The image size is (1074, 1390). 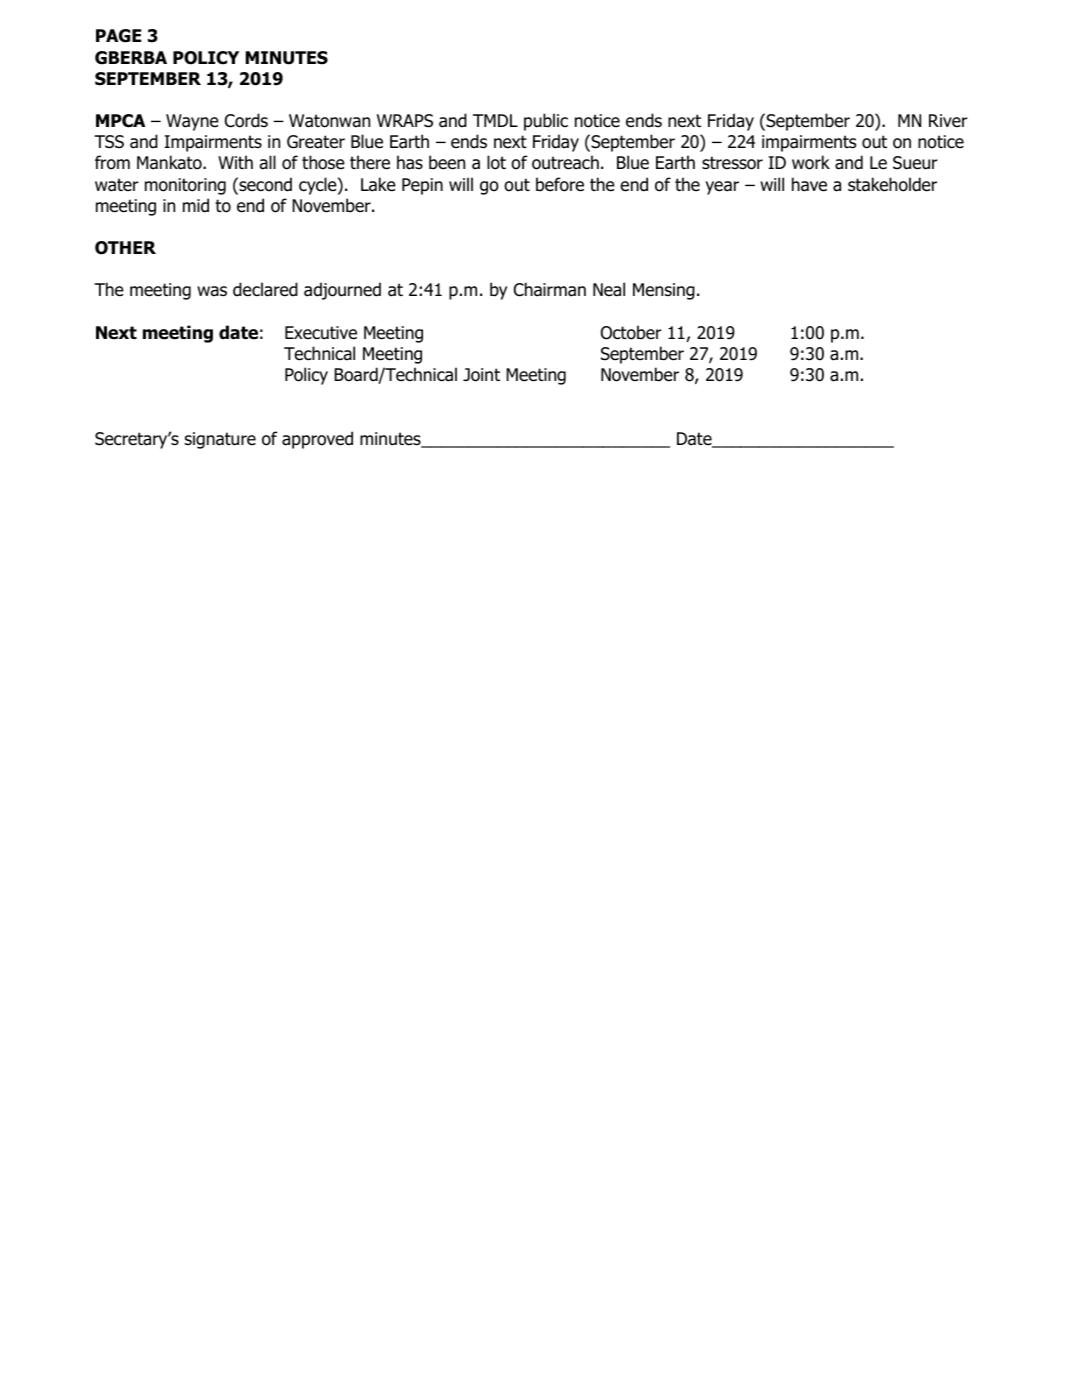 I want to click on public, so click(x=546, y=122).
